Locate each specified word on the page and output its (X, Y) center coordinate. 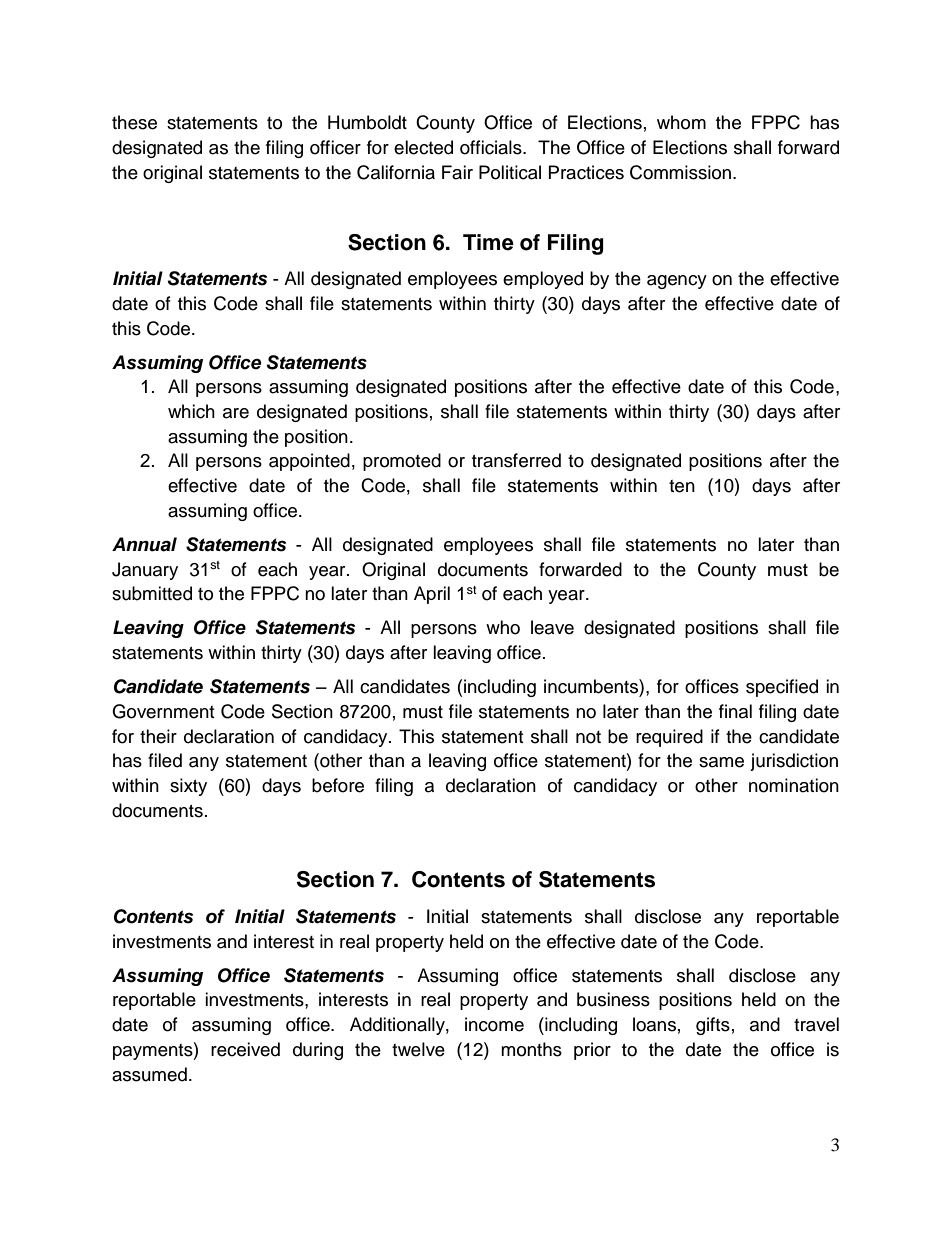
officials (492, 147)
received (245, 1049)
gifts (713, 1026)
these (134, 122)
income (494, 1024)
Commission (680, 172)
